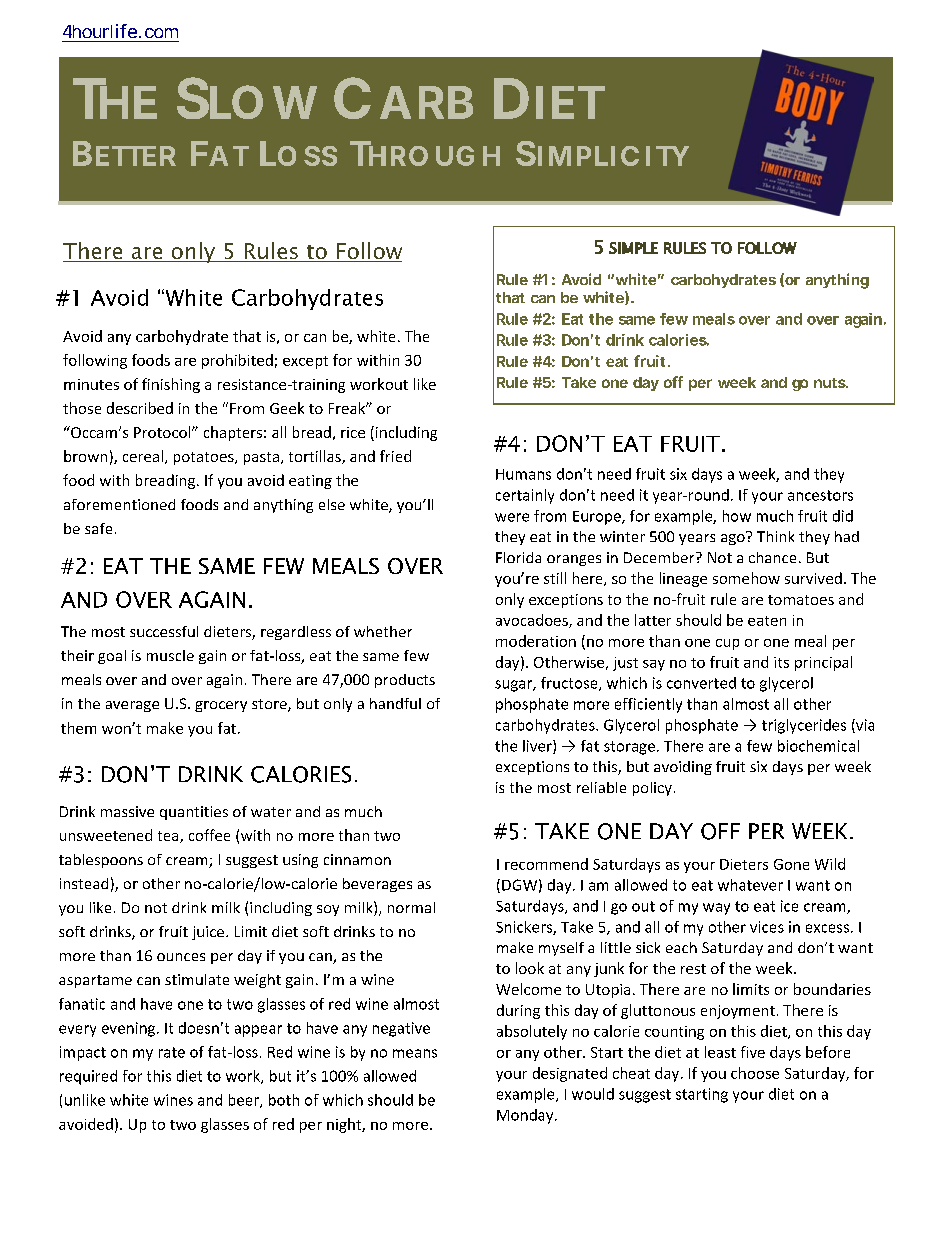 The height and width of the document is (1233, 952). Describe the element at coordinates (791, 864) in the document. I see `Gone` at that location.
